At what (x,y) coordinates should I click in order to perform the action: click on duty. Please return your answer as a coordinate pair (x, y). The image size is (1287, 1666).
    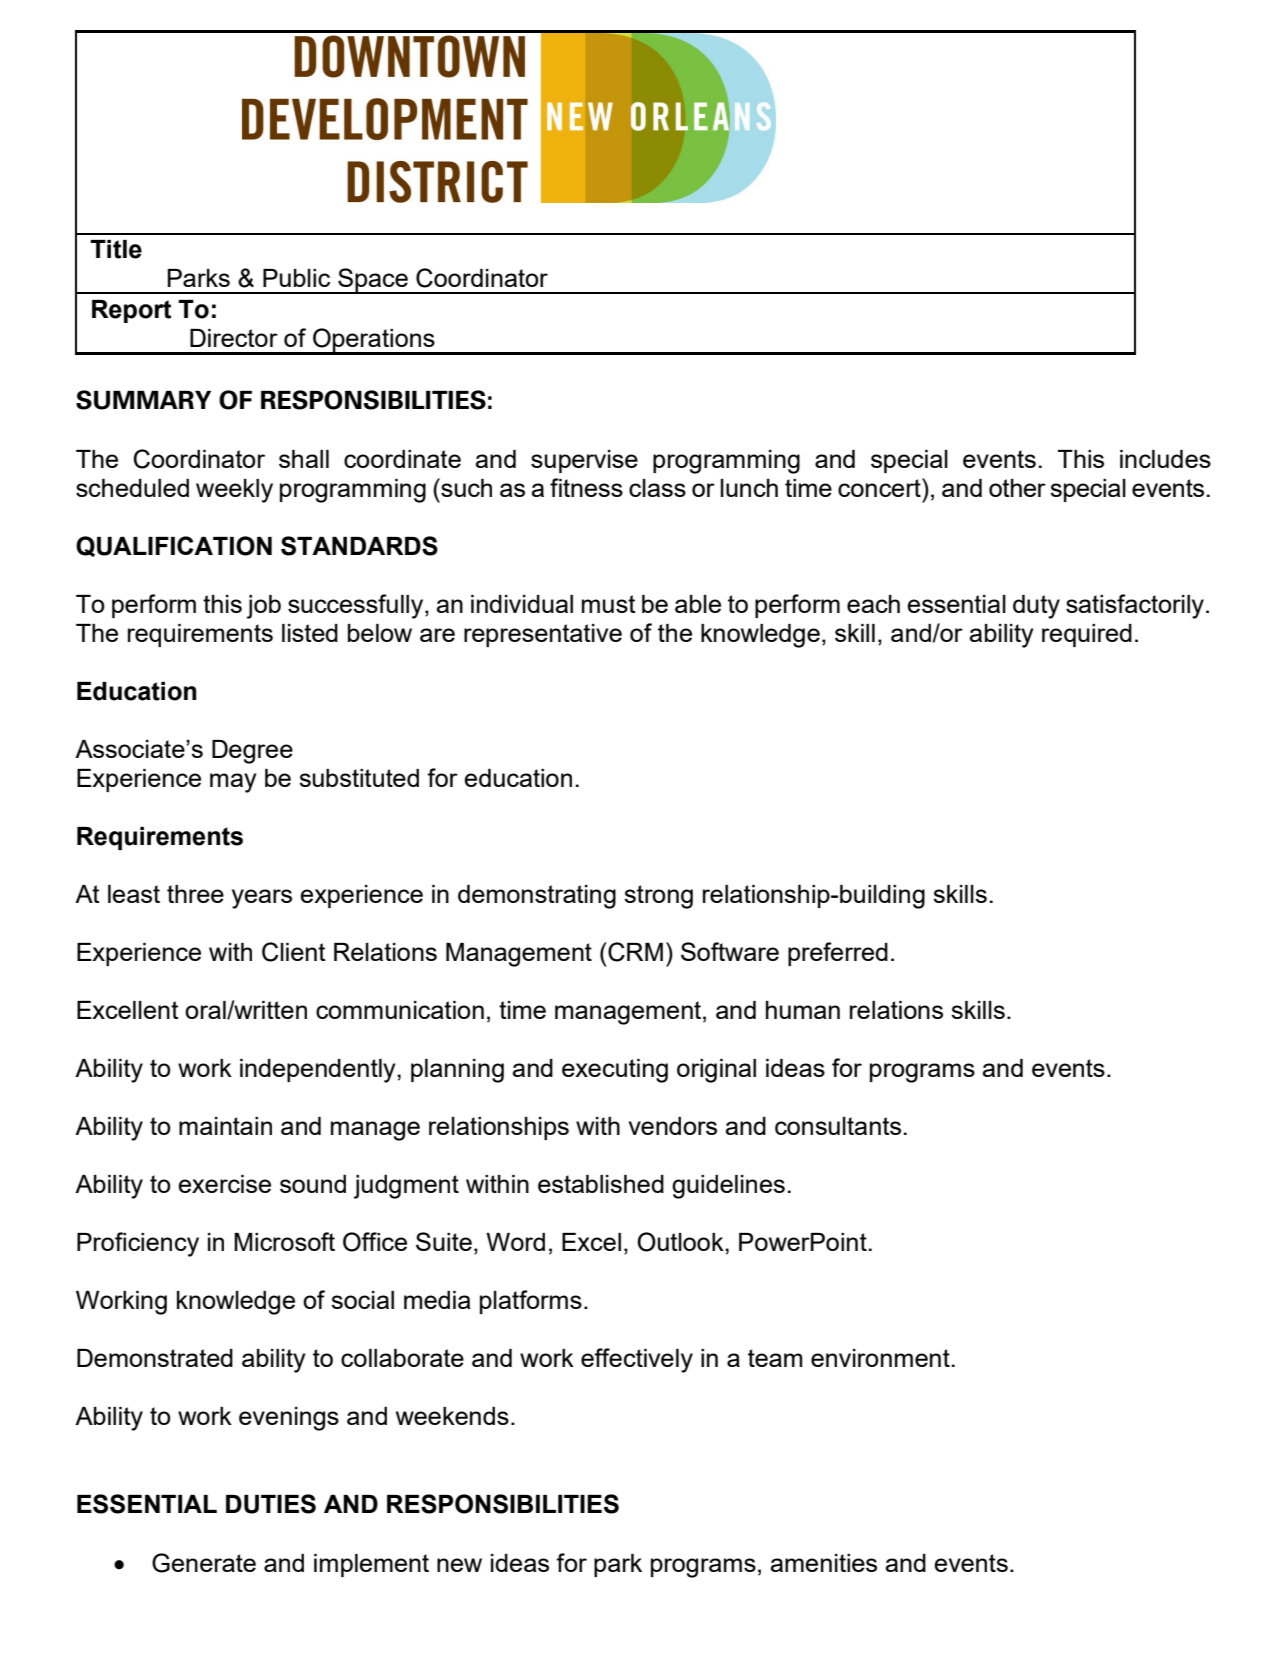
    Looking at the image, I should click on (1036, 607).
